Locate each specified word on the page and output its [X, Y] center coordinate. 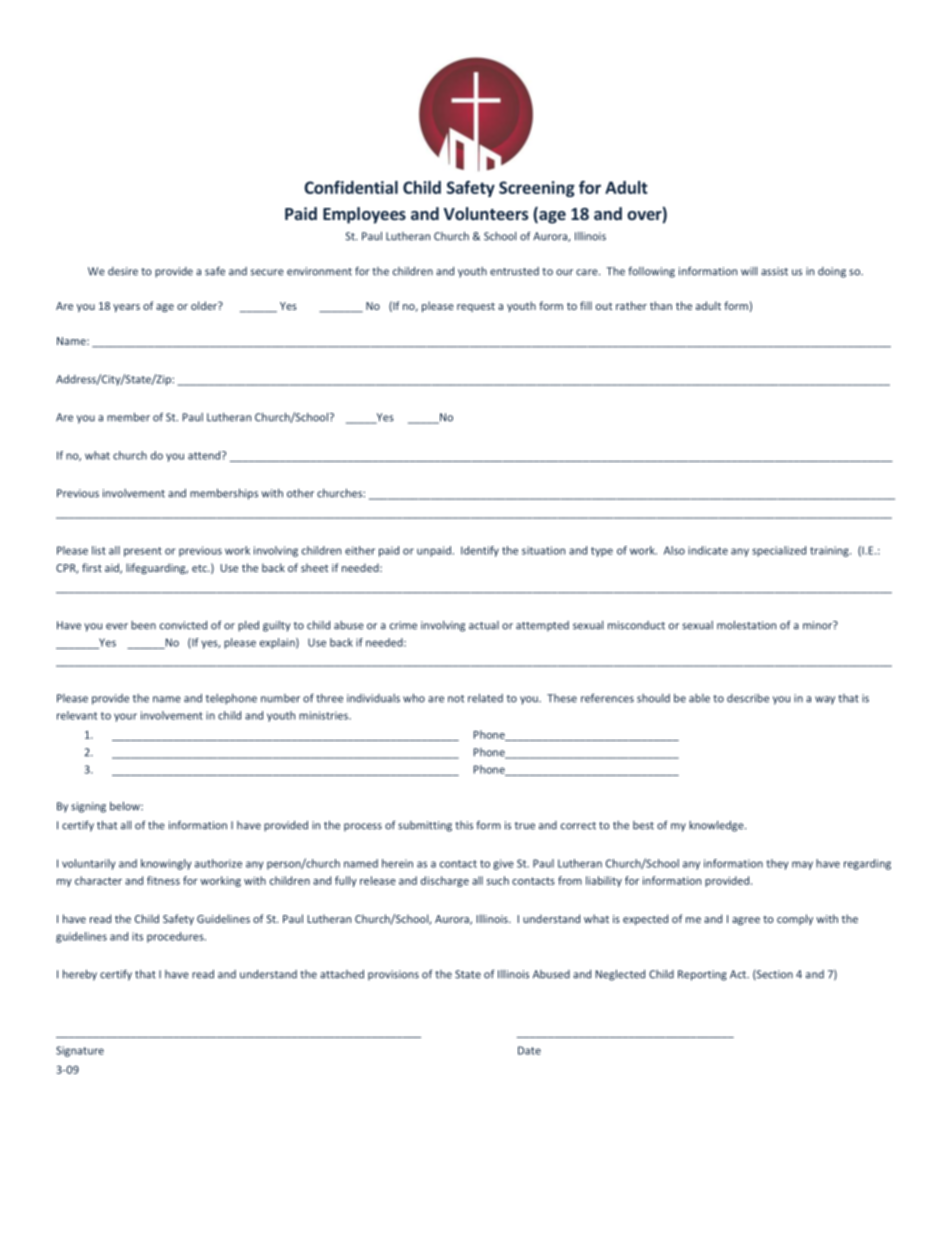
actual [484, 625]
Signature [80, 1051]
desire [123, 271]
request [476, 307]
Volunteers [486, 213]
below [126, 806]
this [464, 825]
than [661, 305]
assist [774, 271]
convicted [183, 625]
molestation [746, 625]
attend [205, 455]
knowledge [717, 826]
